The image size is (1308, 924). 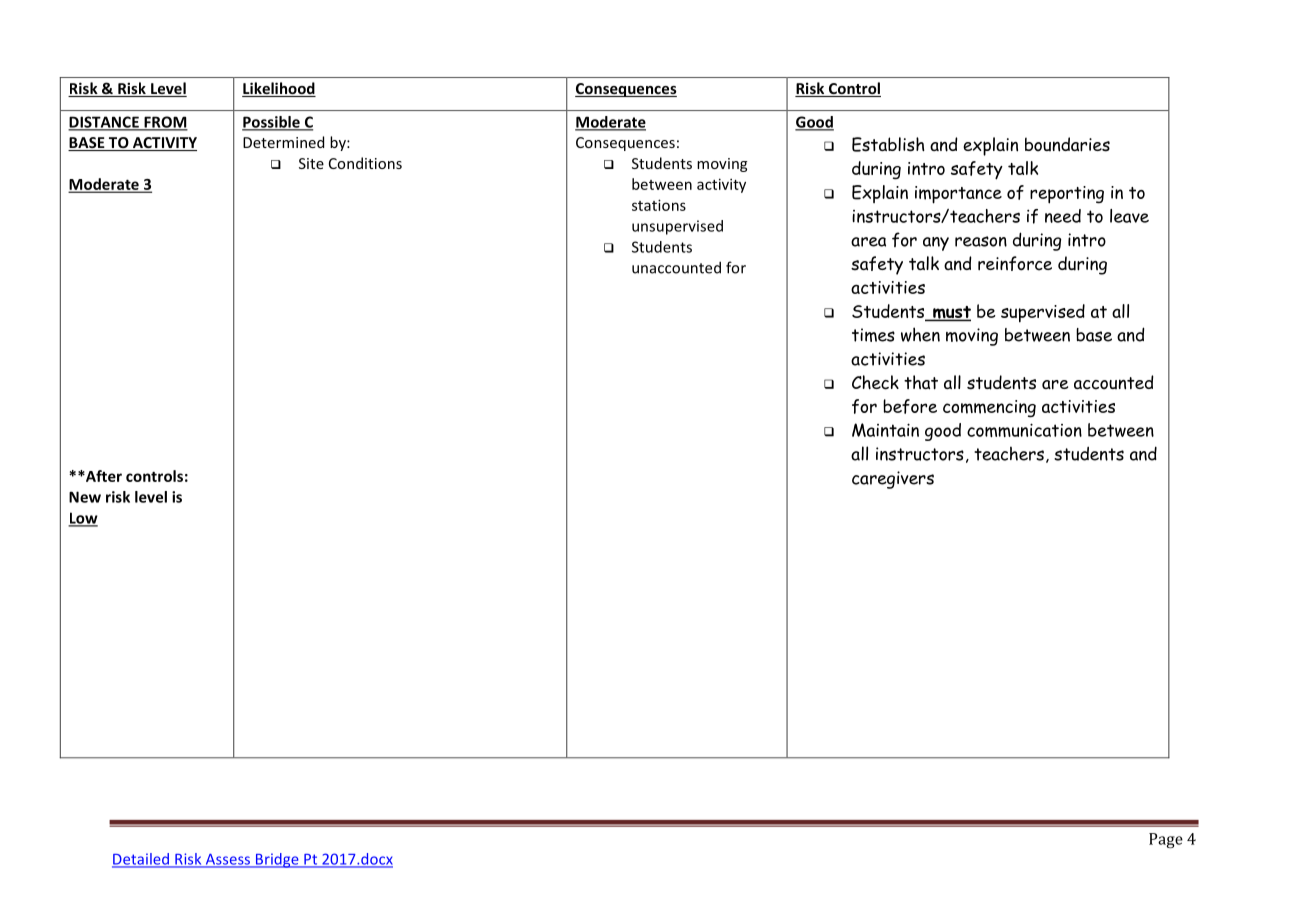 What do you see at coordinates (1024, 430) in the document?
I see `communication` at bounding box center [1024, 430].
